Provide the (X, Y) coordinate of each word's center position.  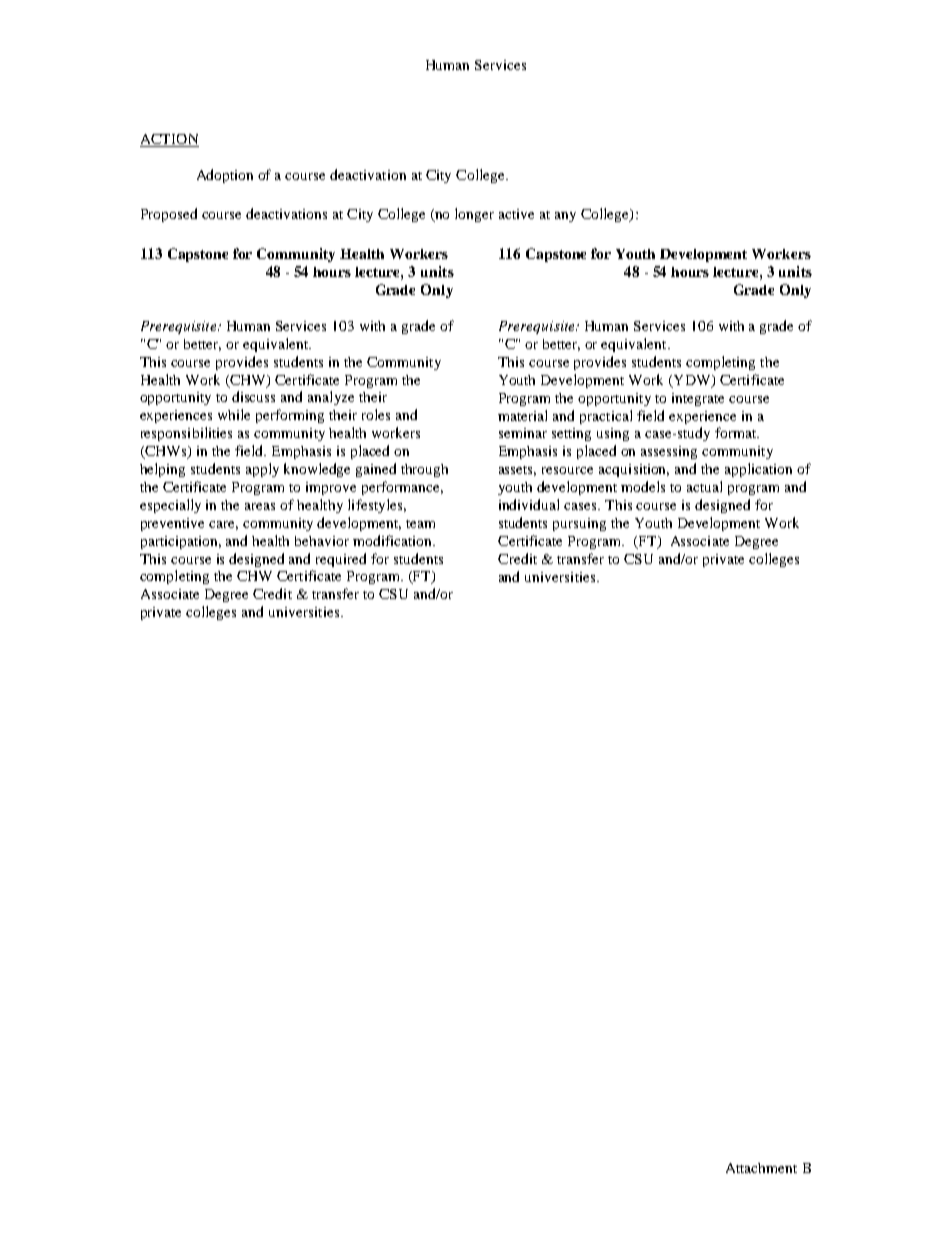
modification (394, 540)
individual (529, 504)
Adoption (225, 176)
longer (474, 215)
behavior (322, 541)
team (420, 524)
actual (704, 486)
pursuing (579, 524)
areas (260, 506)
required (341, 560)
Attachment (761, 1168)
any (565, 217)
